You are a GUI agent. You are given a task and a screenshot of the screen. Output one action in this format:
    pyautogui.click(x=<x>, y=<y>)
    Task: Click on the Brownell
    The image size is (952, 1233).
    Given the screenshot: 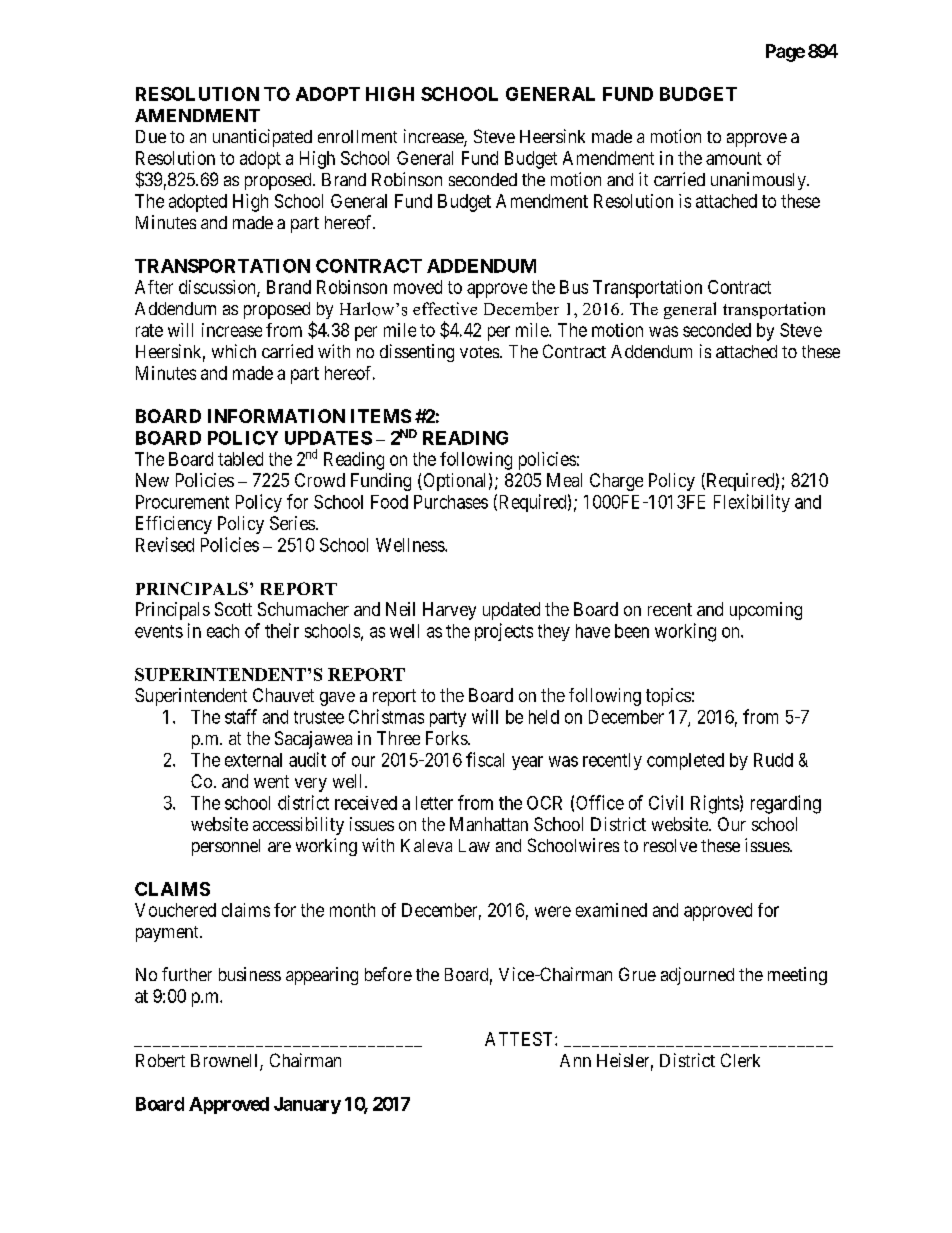 What is the action you would take?
    pyautogui.click(x=226, y=1062)
